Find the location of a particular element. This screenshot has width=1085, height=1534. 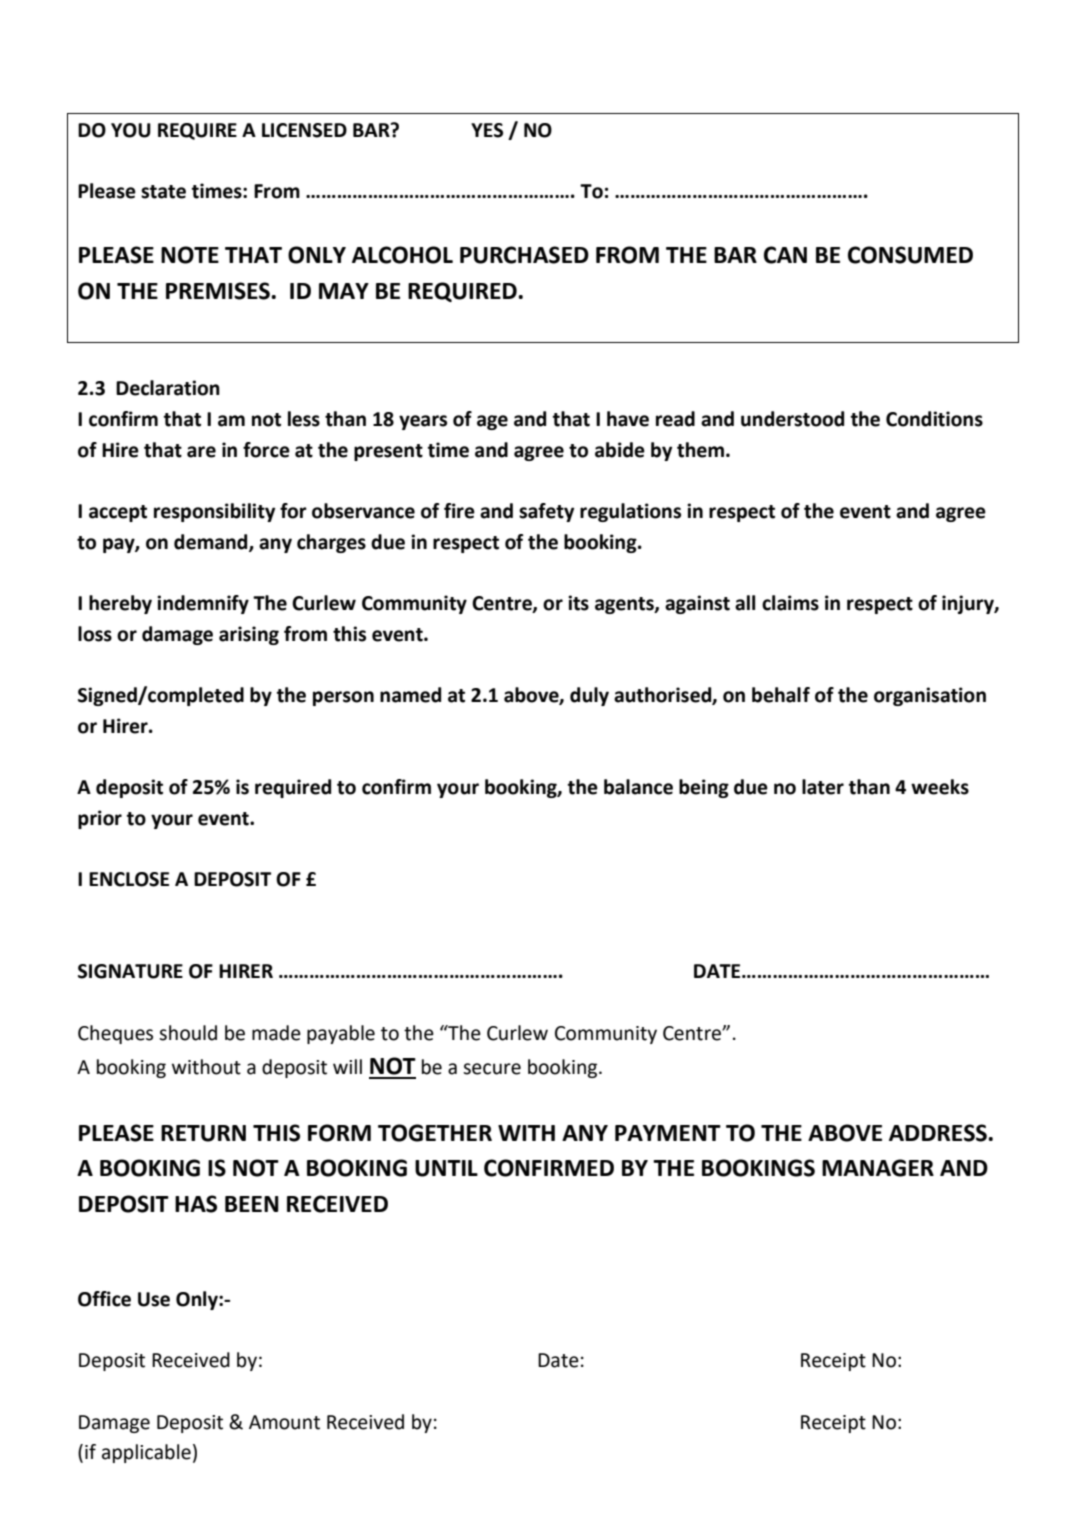

state is located at coordinates (163, 192).
